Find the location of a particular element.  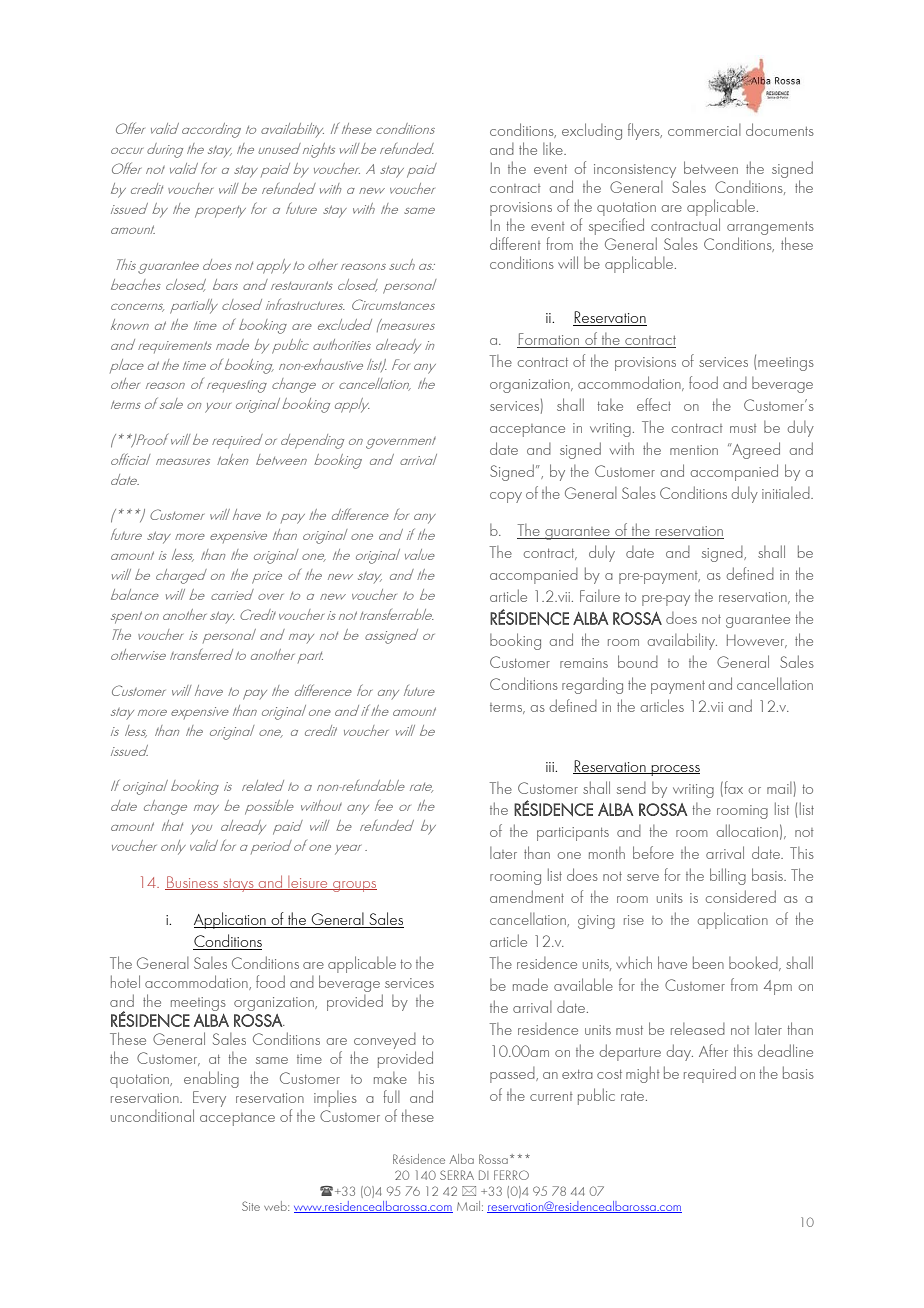

copy is located at coordinates (506, 497).
